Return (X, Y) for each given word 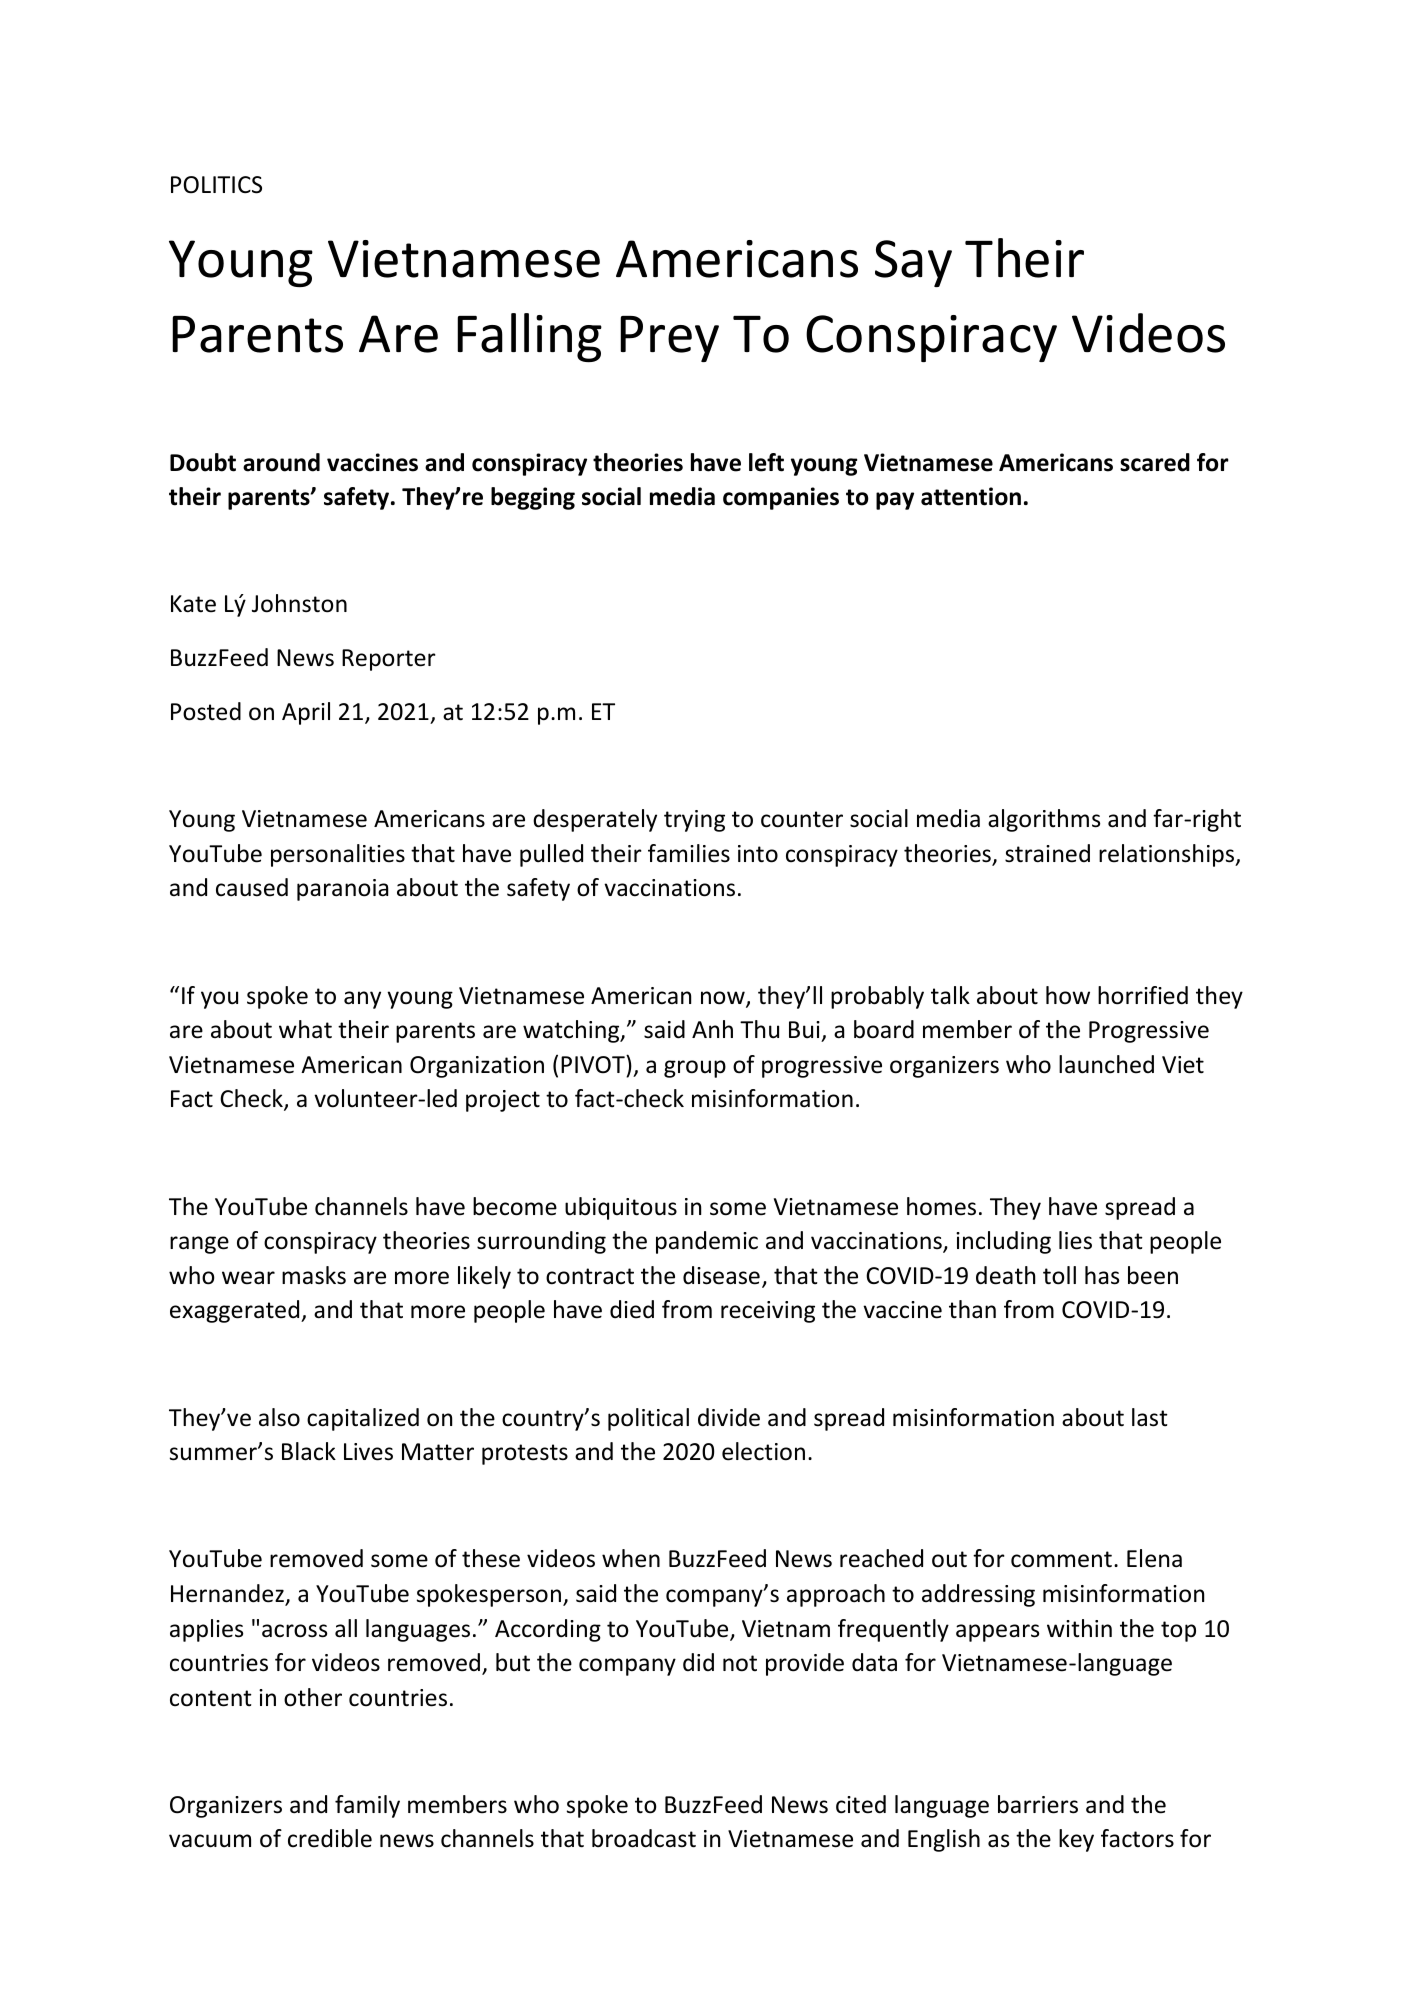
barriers (1038, 1804)
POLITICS (216, 185)
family (367, 1806)
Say (913, 263)
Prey (669, 339)
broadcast (644, 1838)
